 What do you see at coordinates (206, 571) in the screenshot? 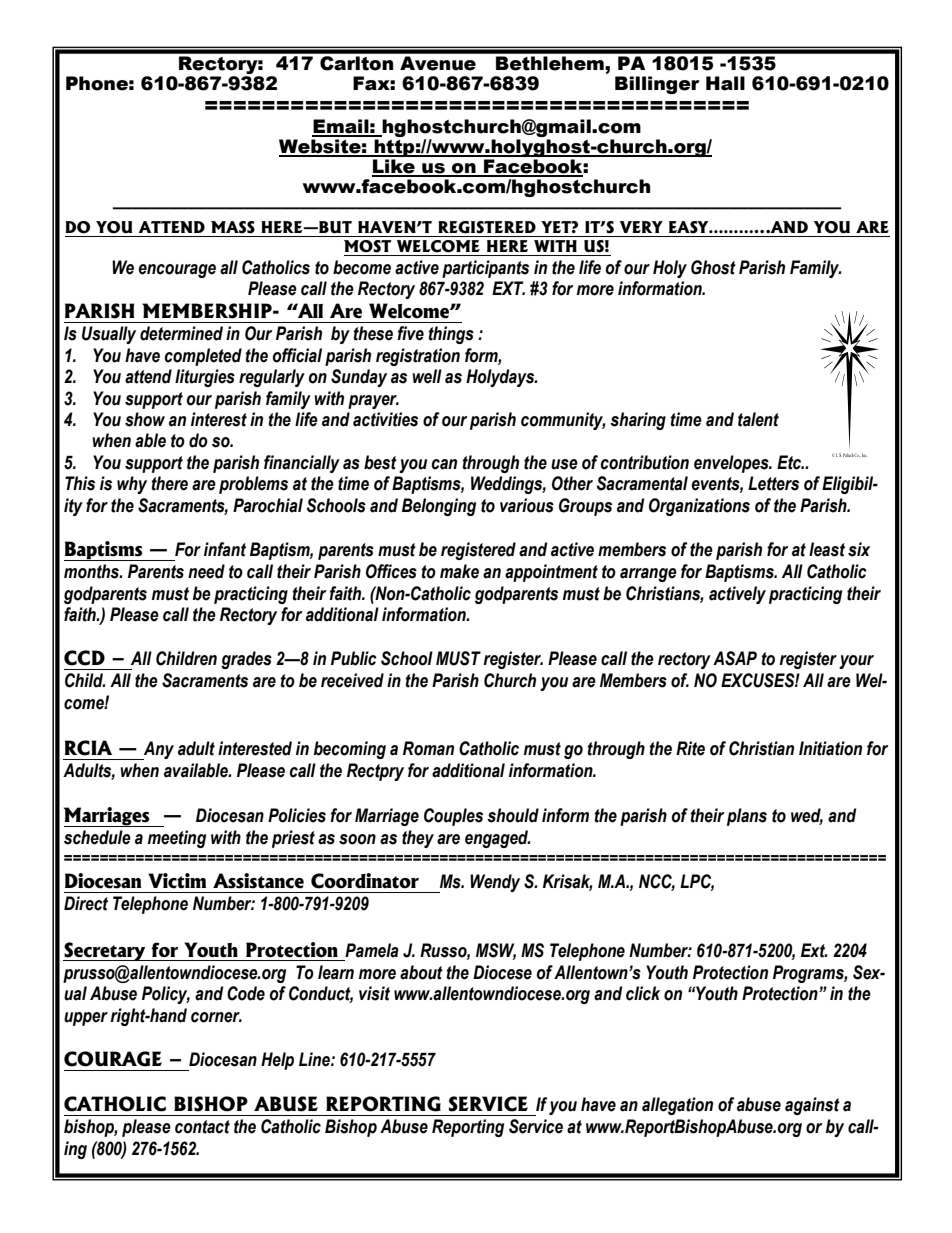
I see `need` at bounding box center [206, 571].
